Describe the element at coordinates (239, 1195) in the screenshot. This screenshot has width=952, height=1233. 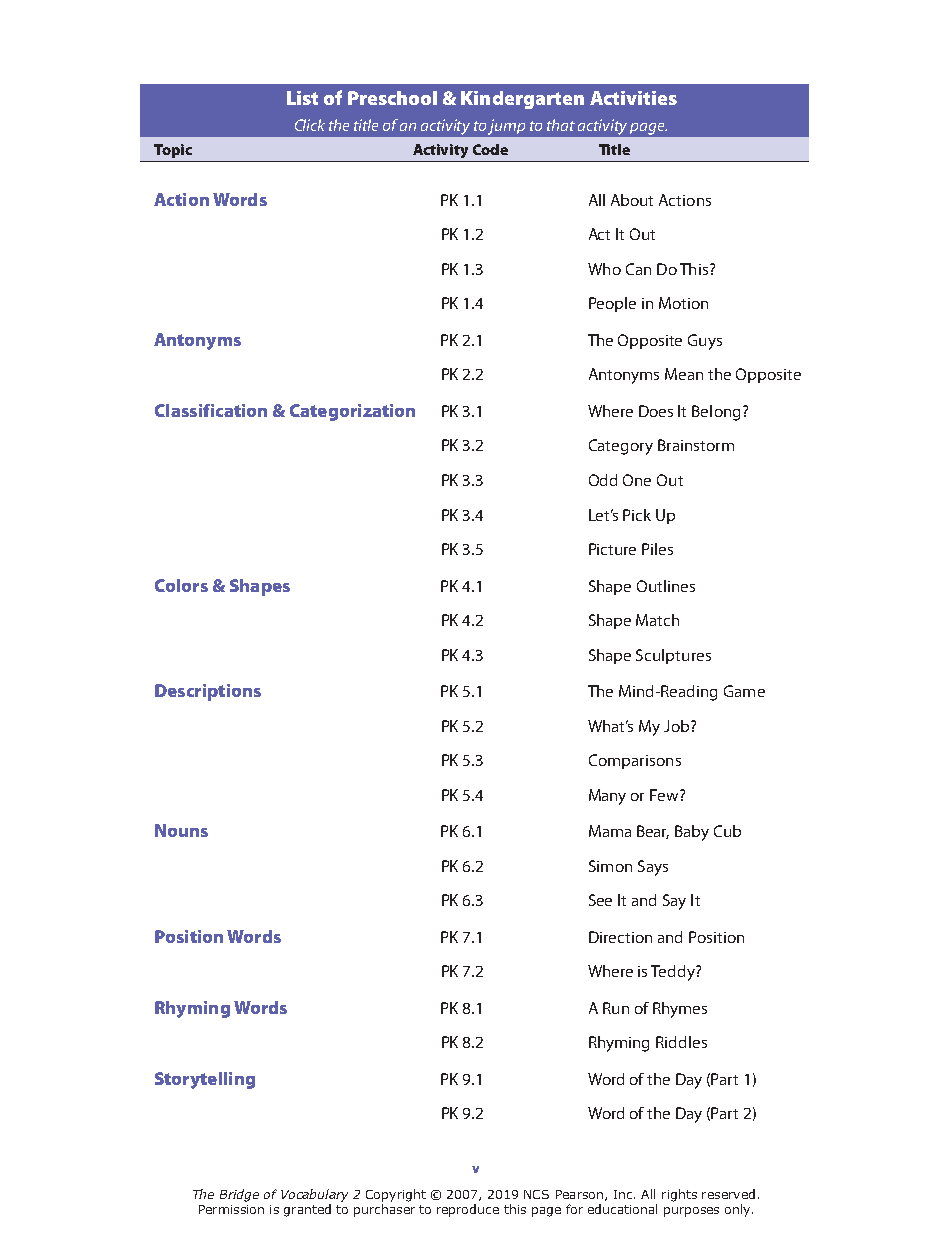
I see `Bridge` at that location.
